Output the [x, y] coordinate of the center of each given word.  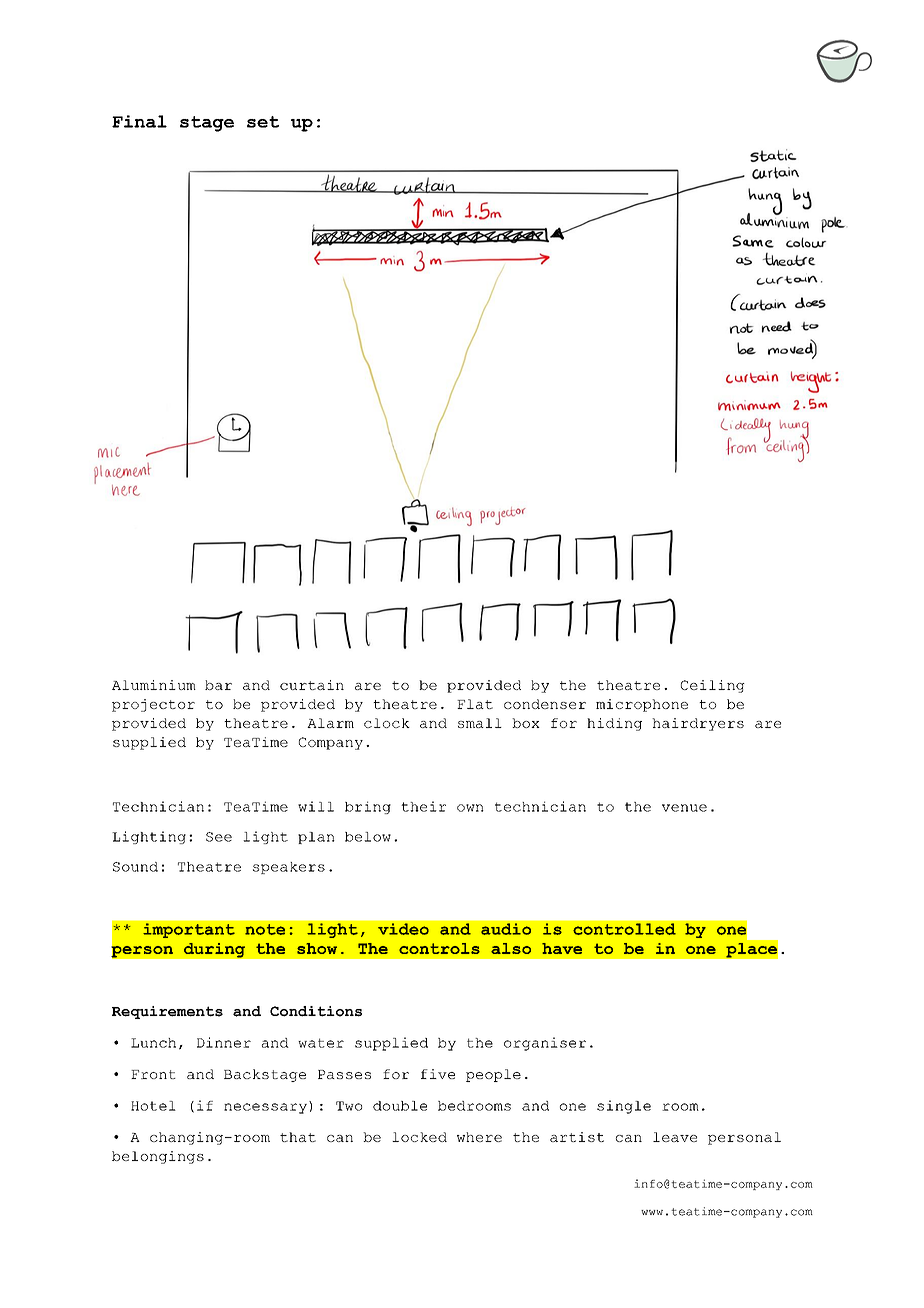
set [263, 122]
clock [387, 723]
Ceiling [713, 686]
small [480, 723]
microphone [642, 705]
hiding [614, 724]
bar [218, 685]
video [403, 929]
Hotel [153, 1106]
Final [139, 121]
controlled [624, 929]
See [219, 837]
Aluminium [154, 685]
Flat [475, 704]
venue [684, 808]
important [189, 930]
